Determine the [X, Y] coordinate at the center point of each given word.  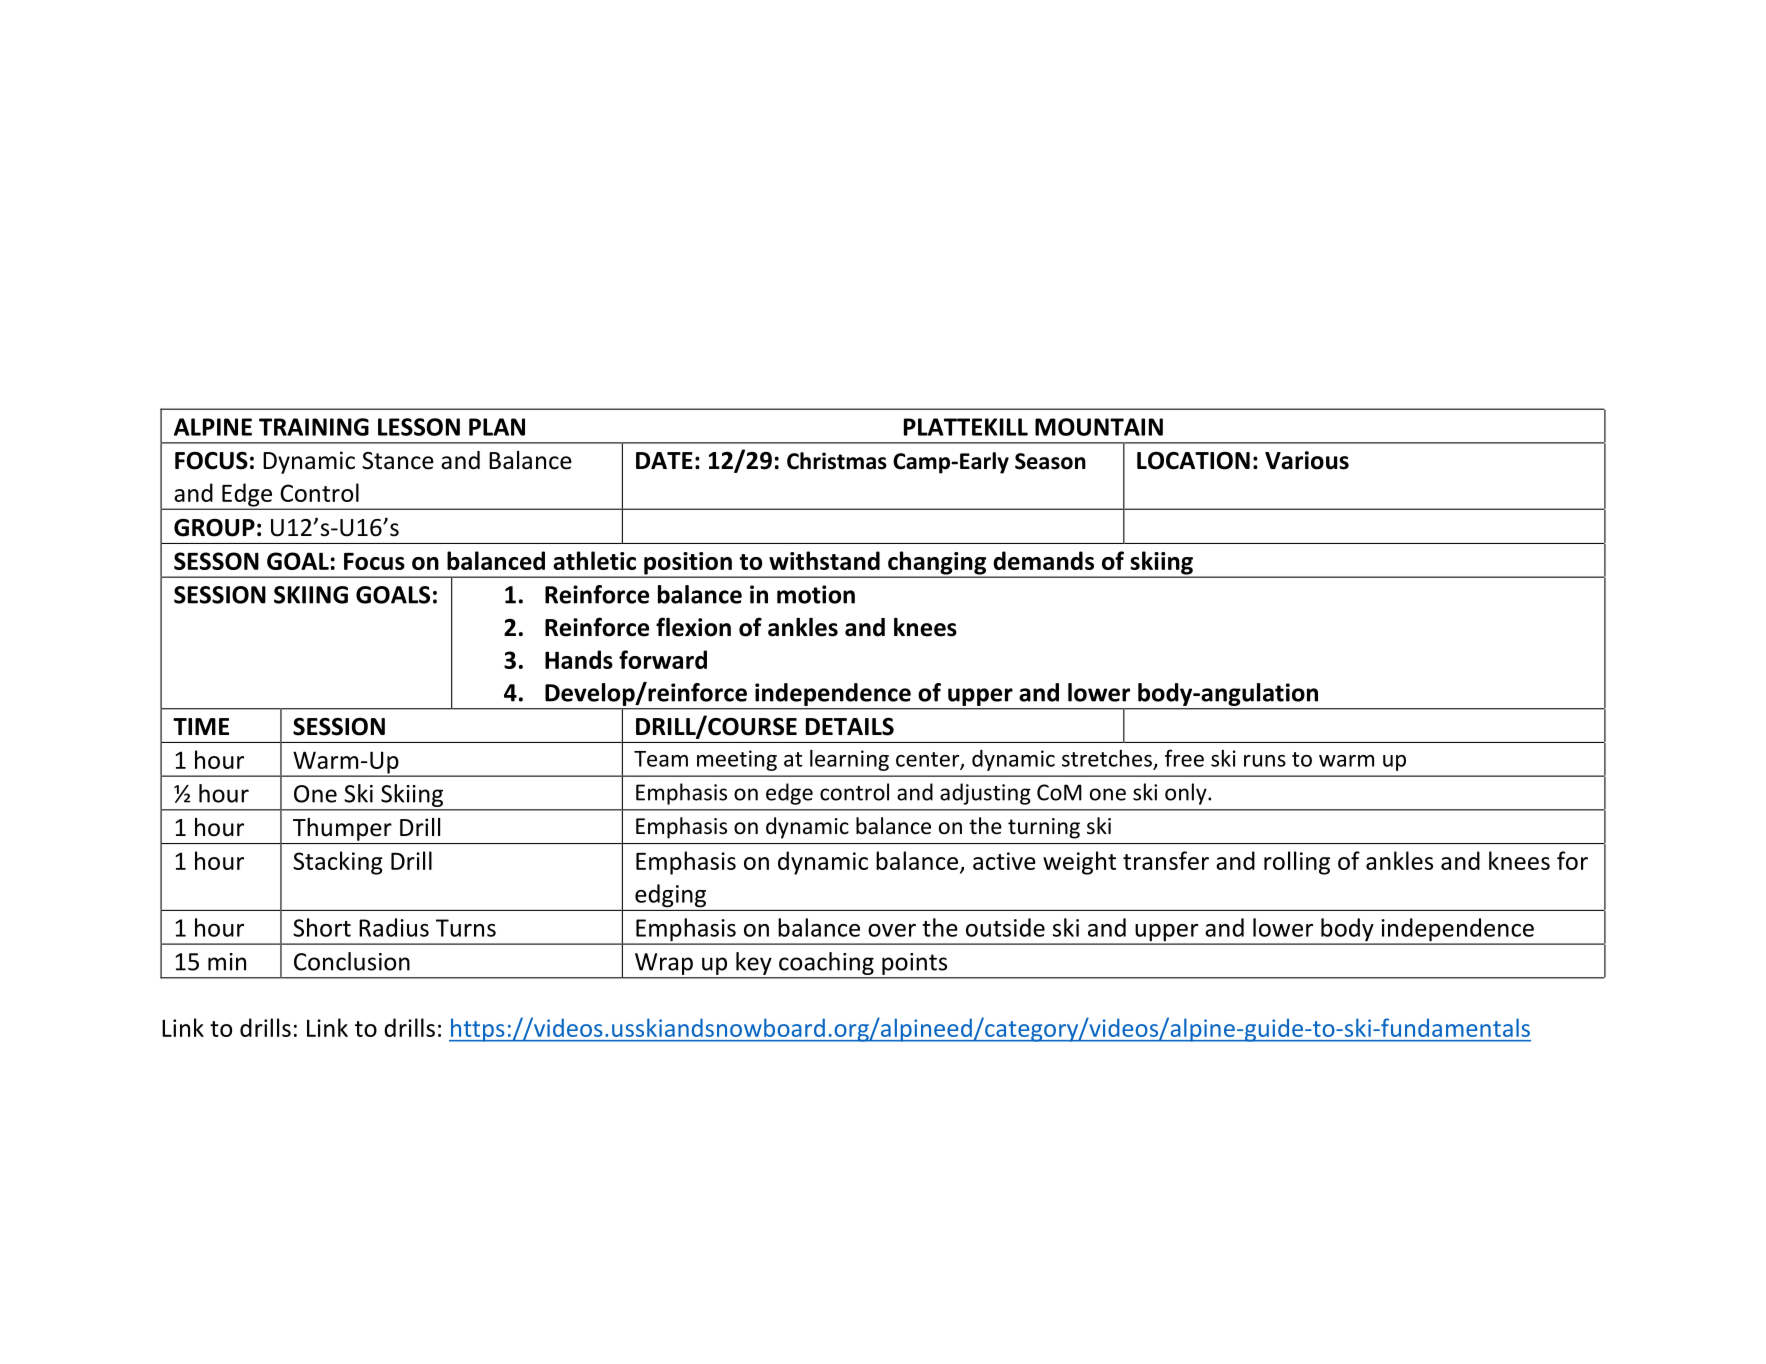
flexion [693, 627]
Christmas [837, 461]
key [754, 965]
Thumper [342, 829]
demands [1043, 560]
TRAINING [314, 427]
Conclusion [352, 961]
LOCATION [1193, 461]
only [1187, 794]
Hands [579, 659]
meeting [737, 760]
